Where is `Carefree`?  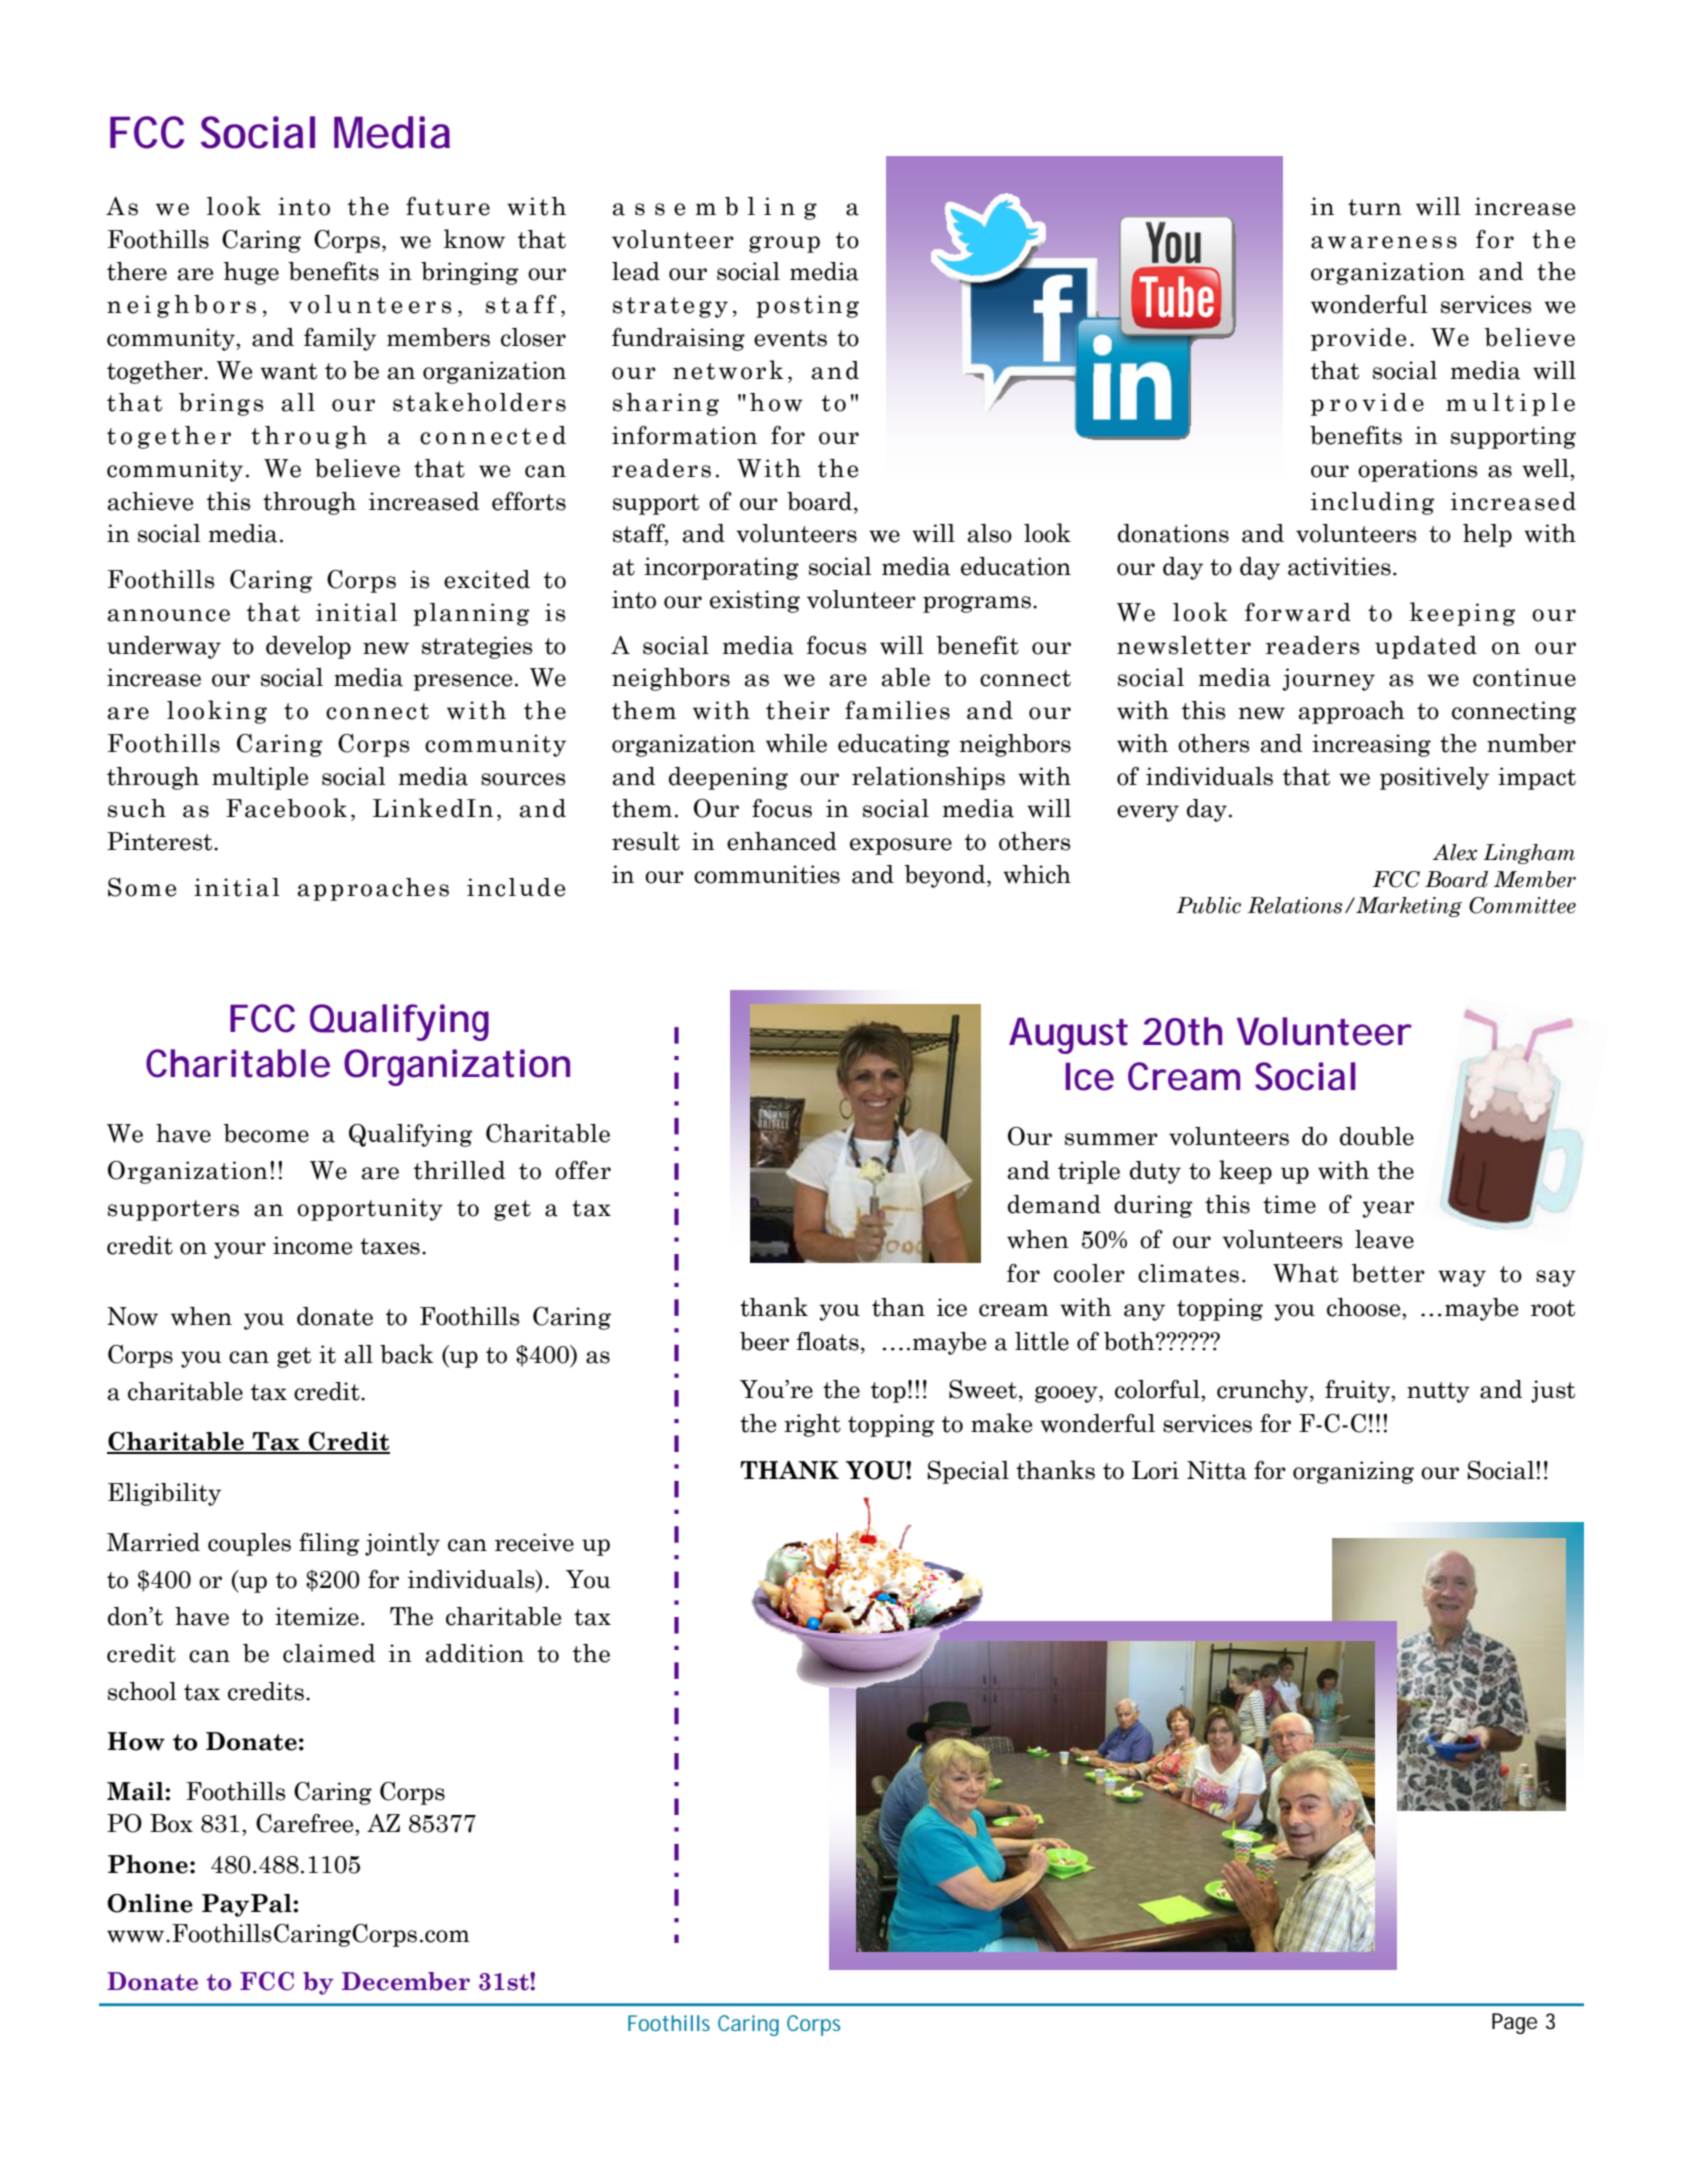 Carefree is located at coordinates (306, 1823).
